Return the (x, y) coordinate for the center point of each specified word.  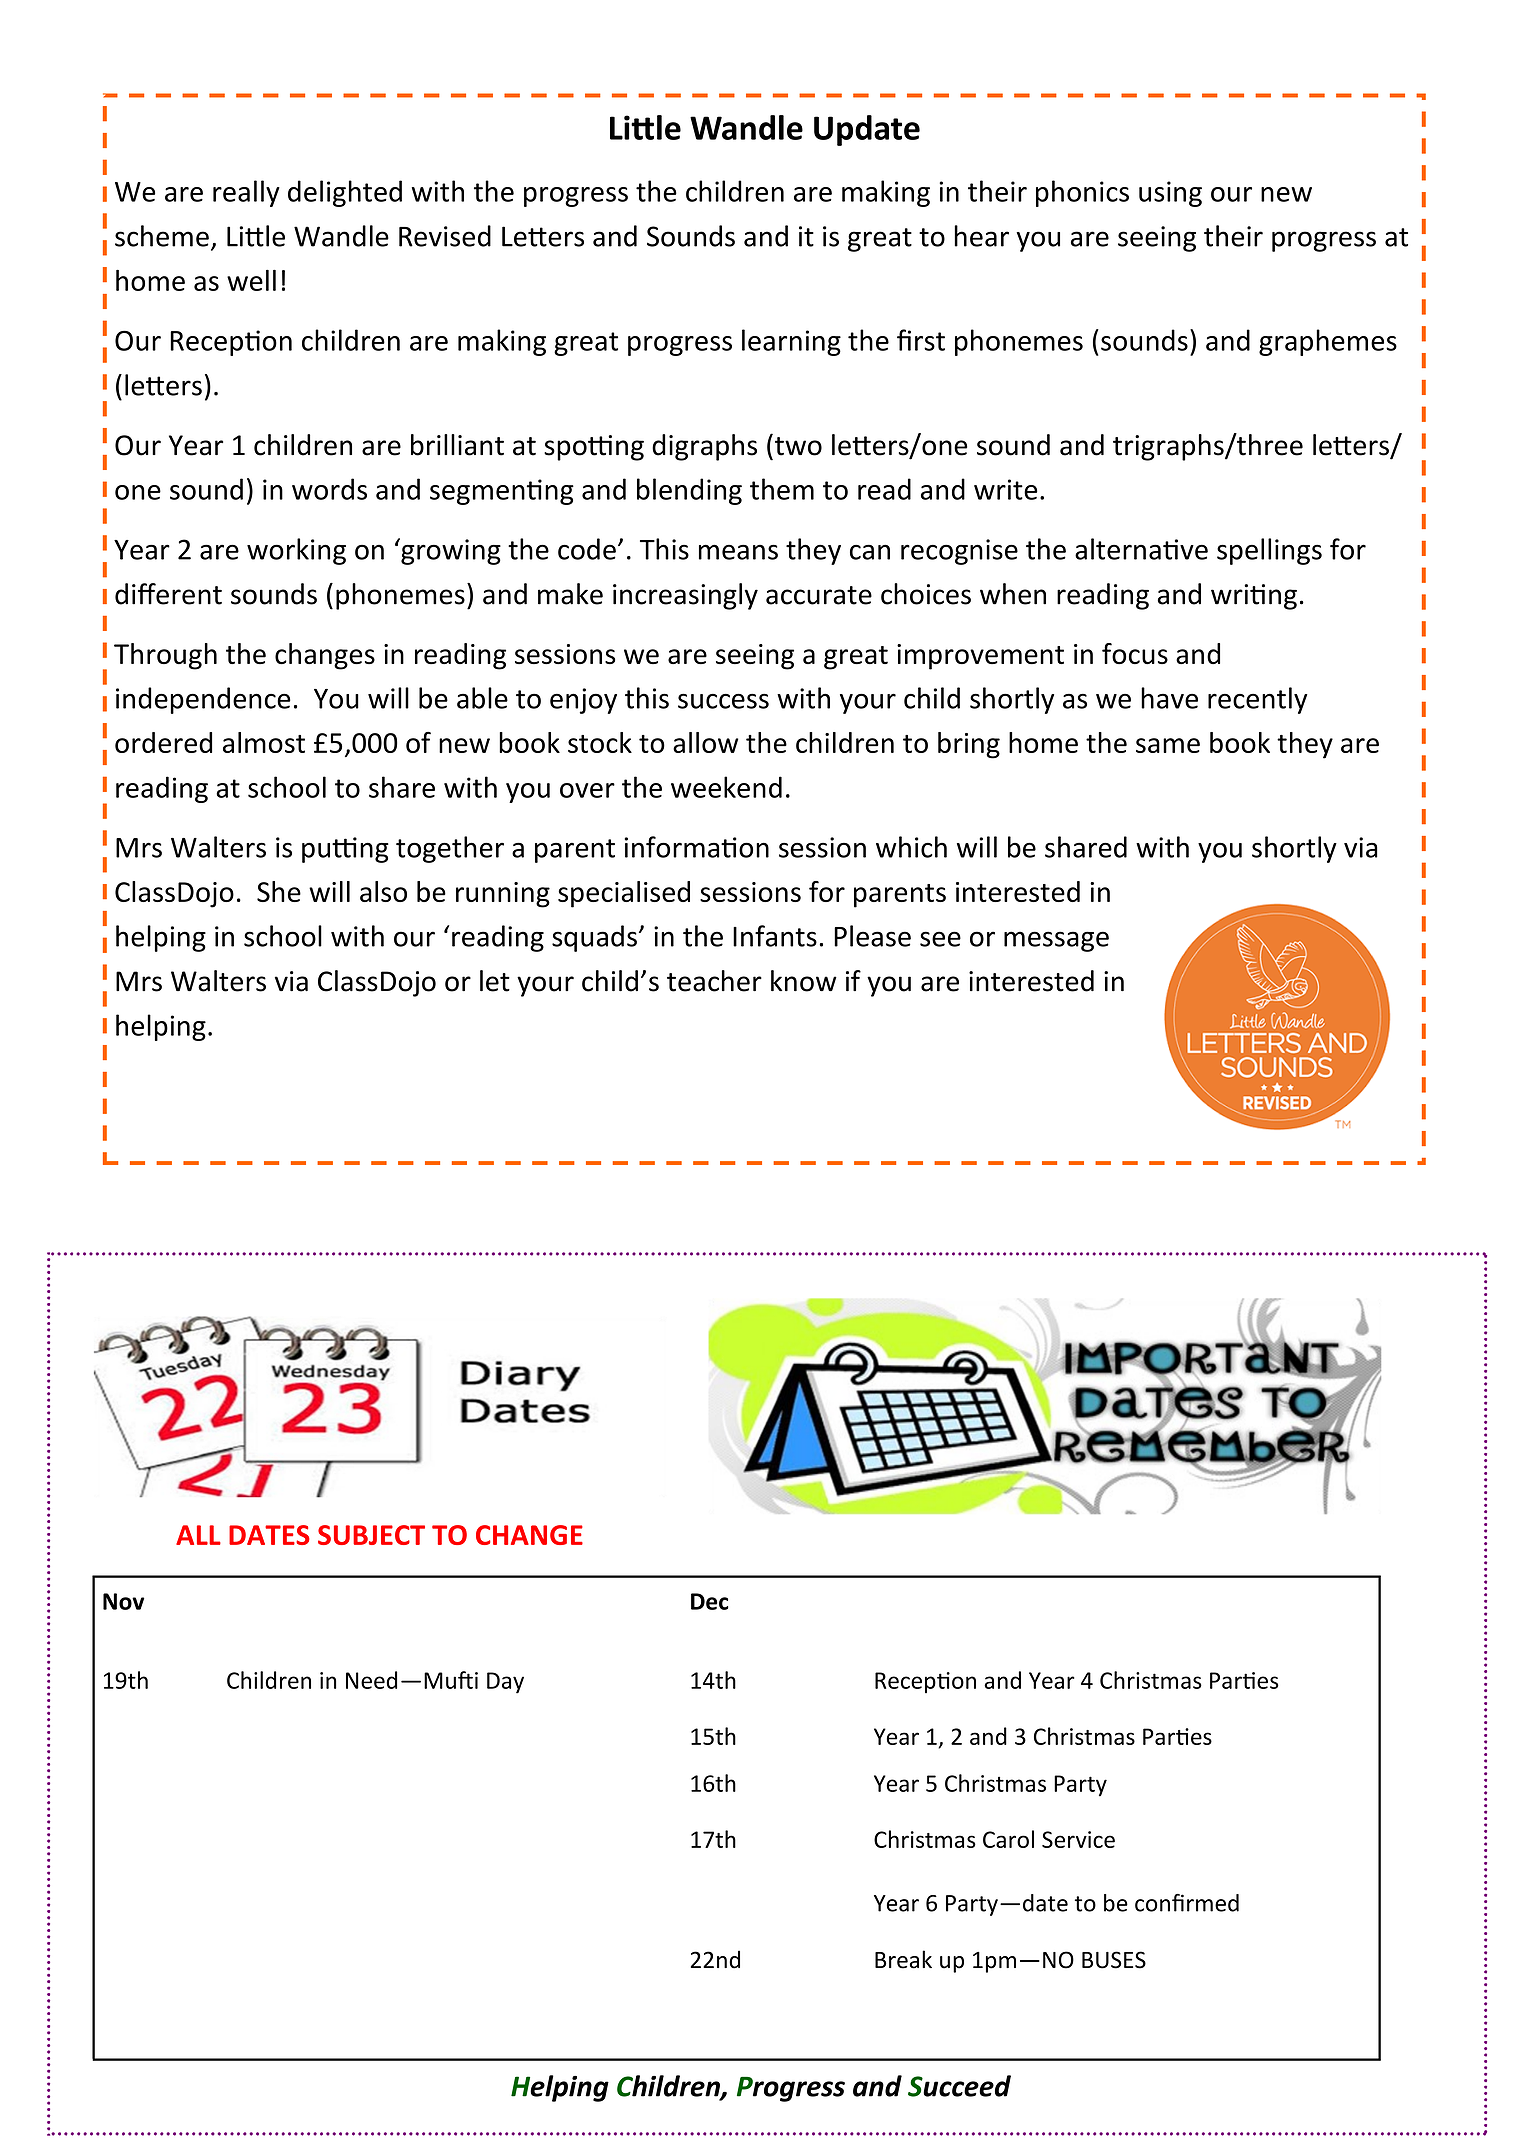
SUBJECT (371, 1535)
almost (264, 742)
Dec (709, 1601)
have (1169, 698)
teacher (714, 981)
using (1170, 194)
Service (1078, 1839)
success (723, 701)
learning (791, 342)
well (251, 280)
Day (505, 1683)
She (279, 891)
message (1056, 941)
